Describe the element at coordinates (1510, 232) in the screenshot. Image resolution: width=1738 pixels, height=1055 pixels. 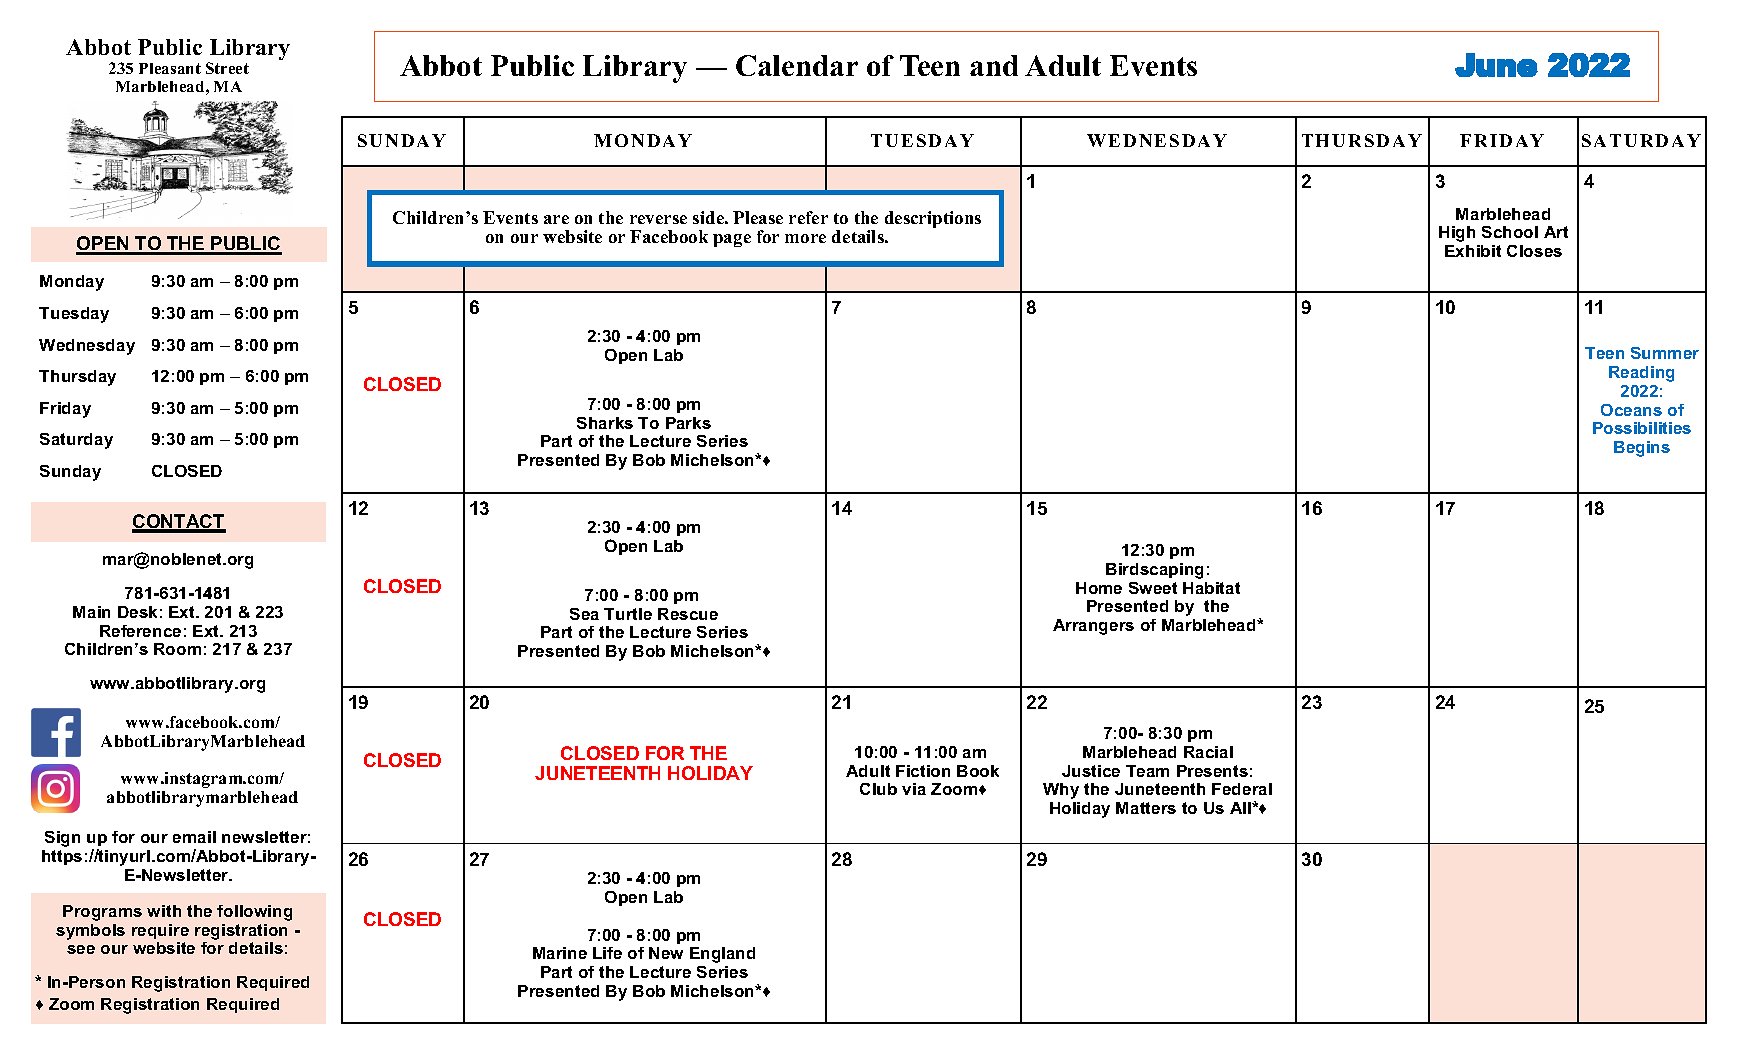
I see `School` at that location.
